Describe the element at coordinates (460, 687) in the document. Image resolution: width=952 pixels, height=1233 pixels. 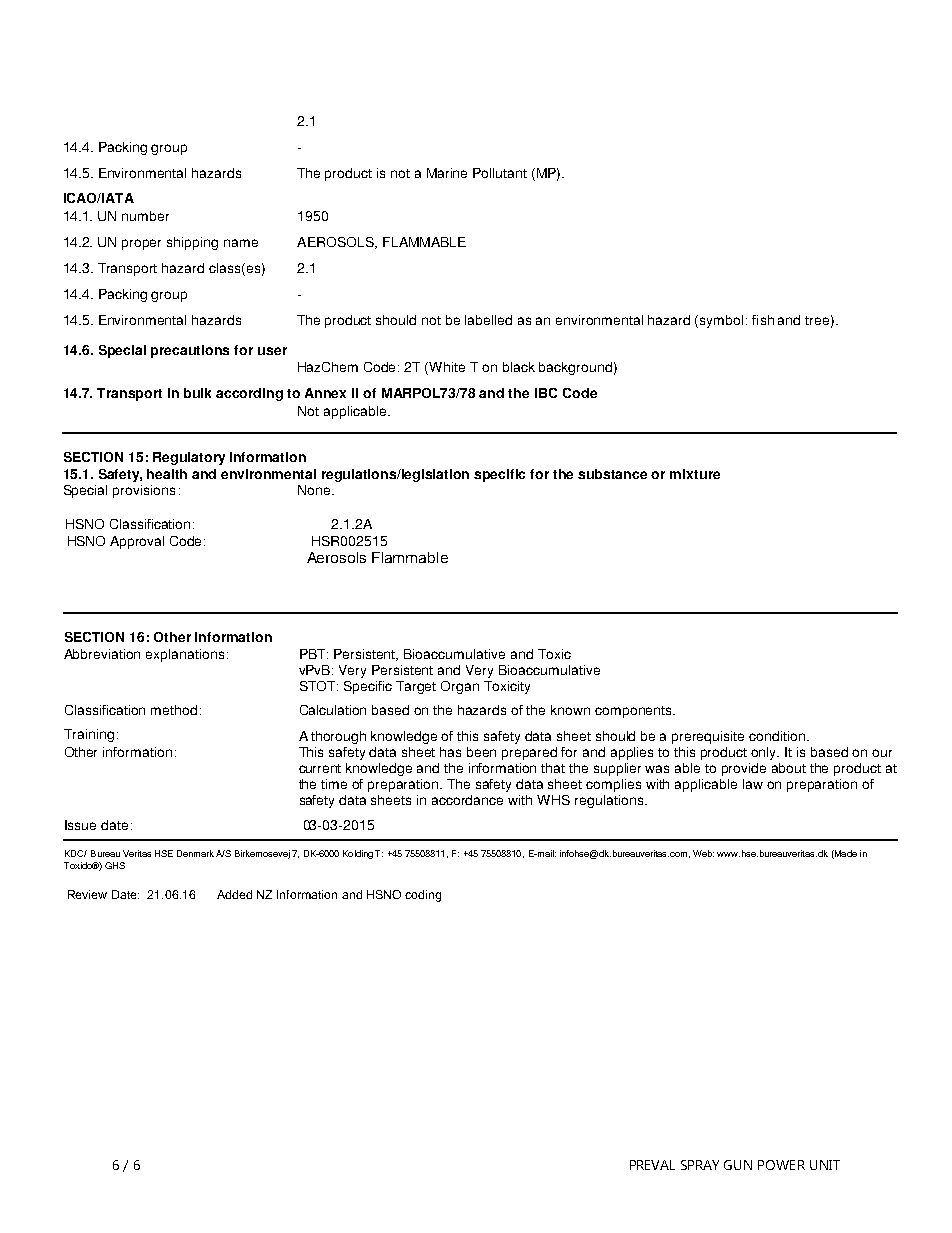
I see `Organ` at that location.
